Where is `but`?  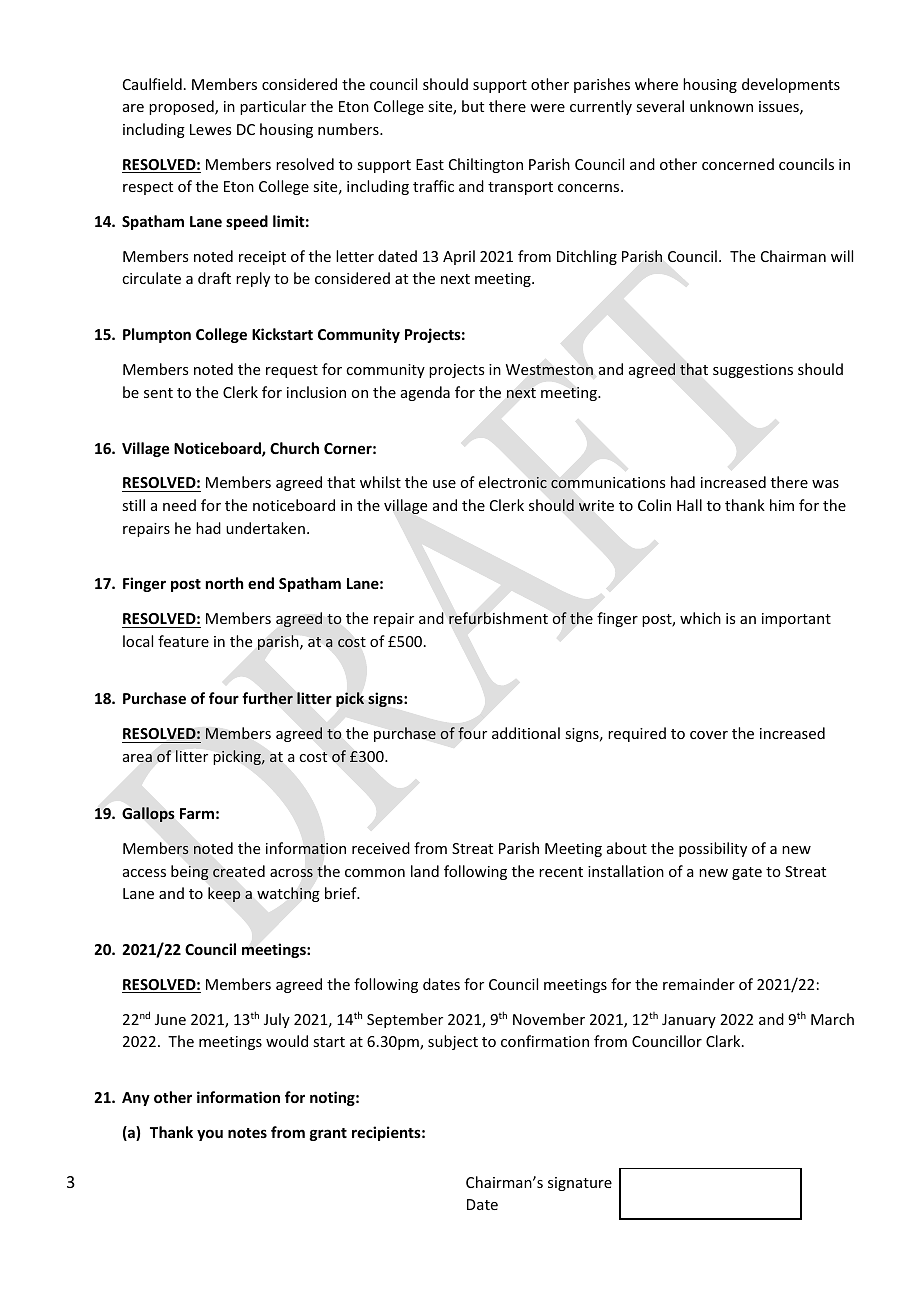 but is located at coordinates (473, 106).
